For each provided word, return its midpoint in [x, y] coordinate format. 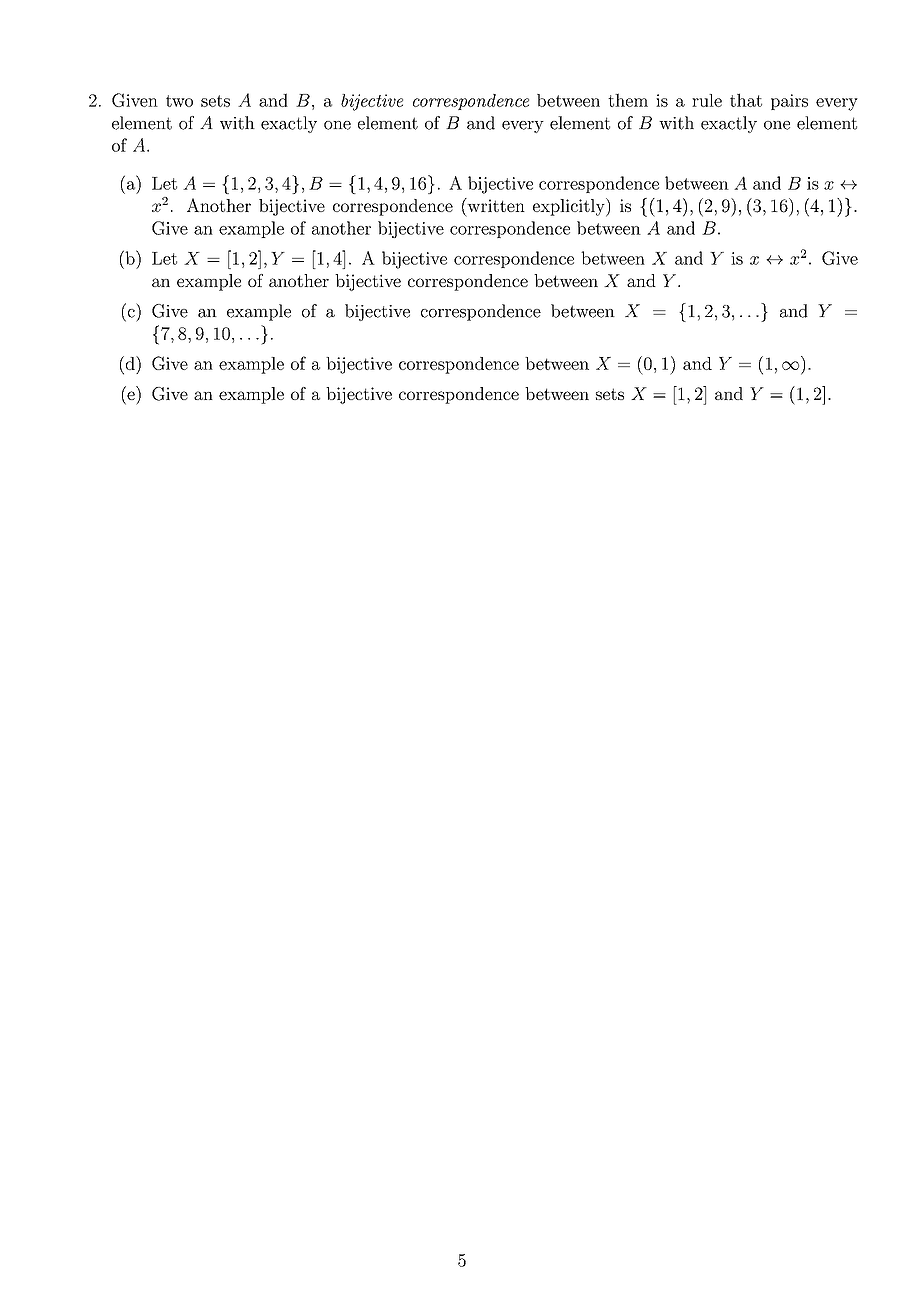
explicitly [570, 207]
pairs [789, 102]
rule [707, 100]
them [628, 100]
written [495, 205]
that [746, 100]
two [179, 101]
